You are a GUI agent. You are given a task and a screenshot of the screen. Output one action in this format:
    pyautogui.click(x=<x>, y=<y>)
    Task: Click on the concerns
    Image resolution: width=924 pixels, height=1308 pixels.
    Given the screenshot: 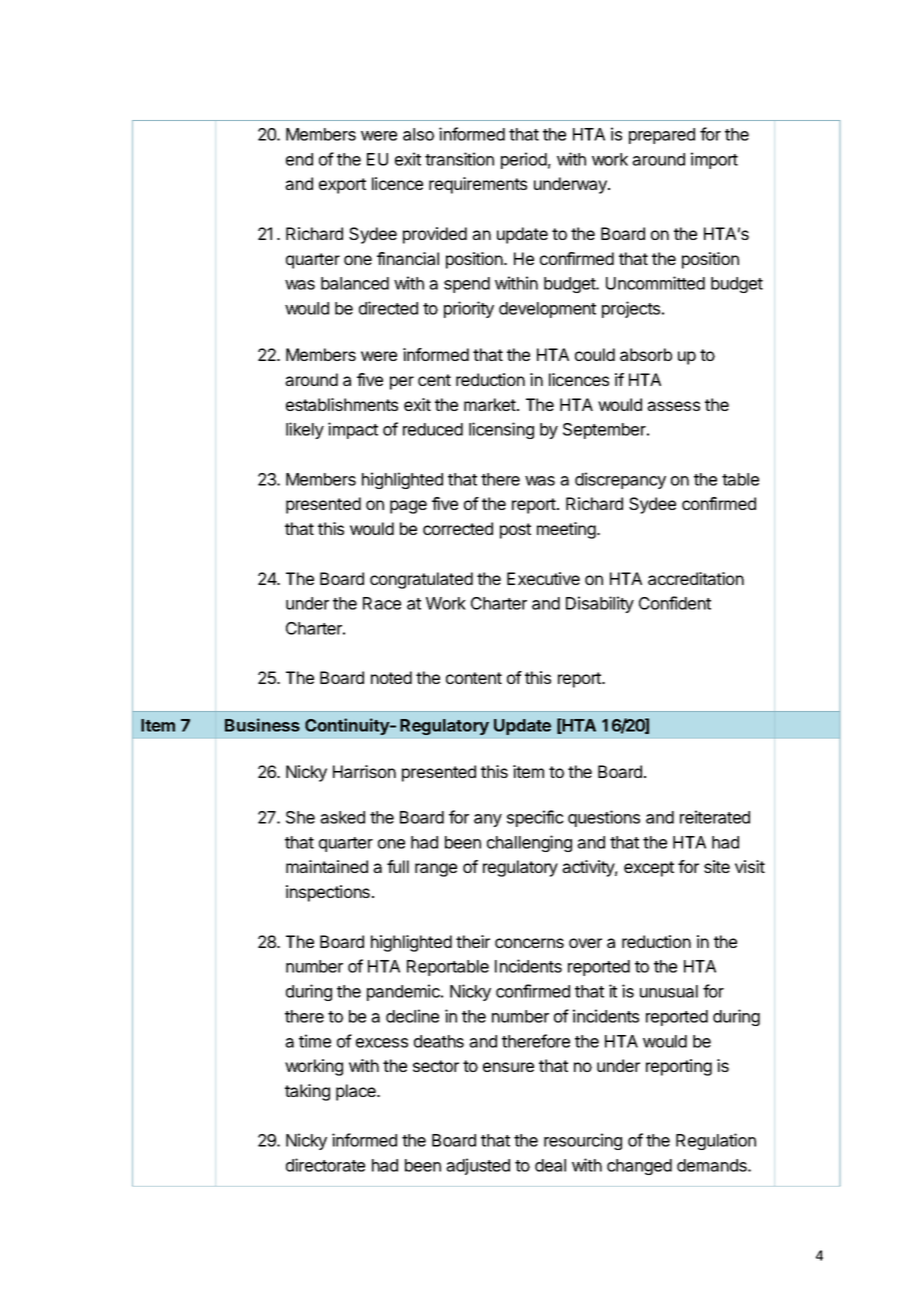 What is the action you would take?
    pyautogui.click(x=529, y=943)
